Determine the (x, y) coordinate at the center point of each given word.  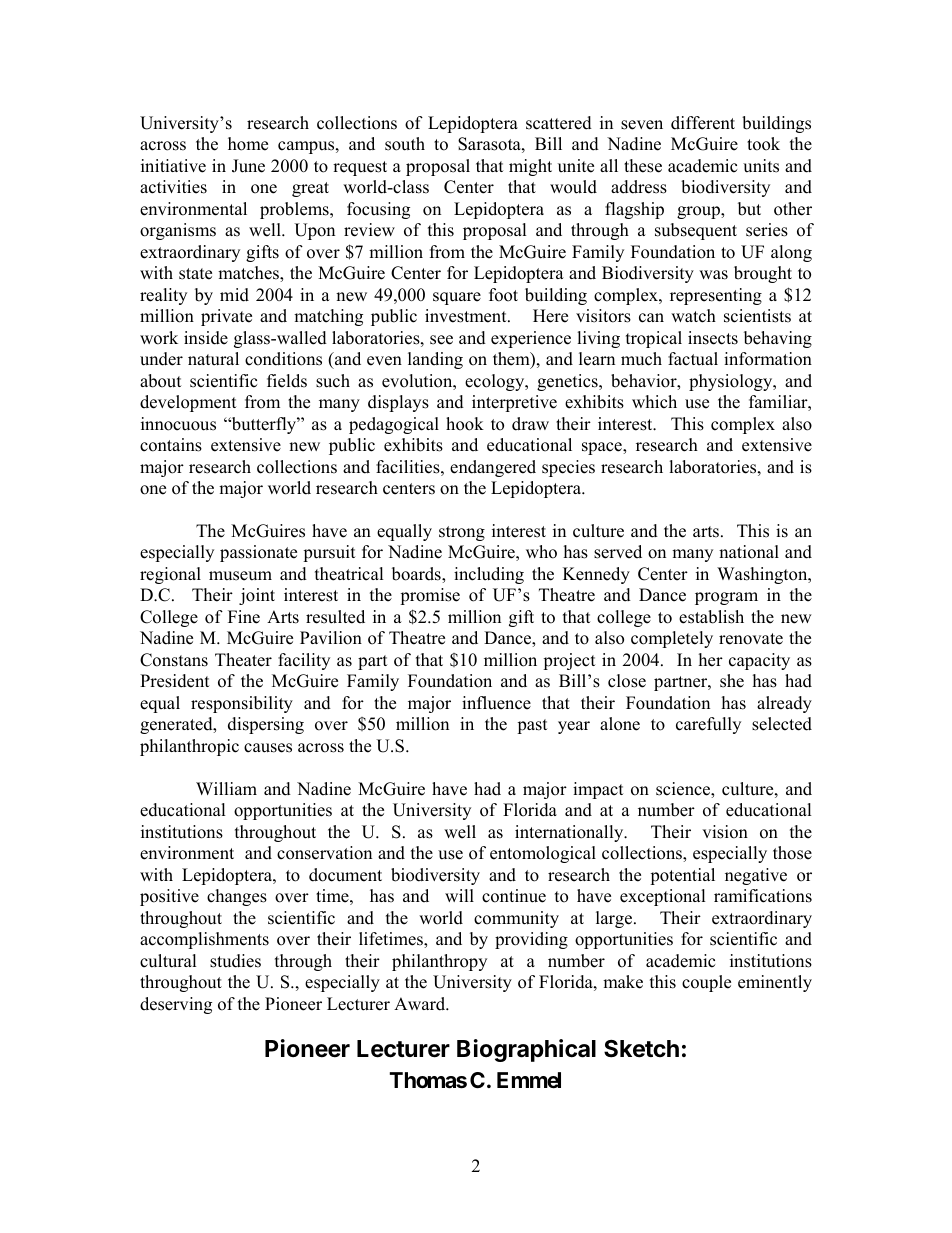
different (703, 123)
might (530, 167)
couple (706, 983)
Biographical (526, 1050)
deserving (176, 1005)
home (248, 144)
